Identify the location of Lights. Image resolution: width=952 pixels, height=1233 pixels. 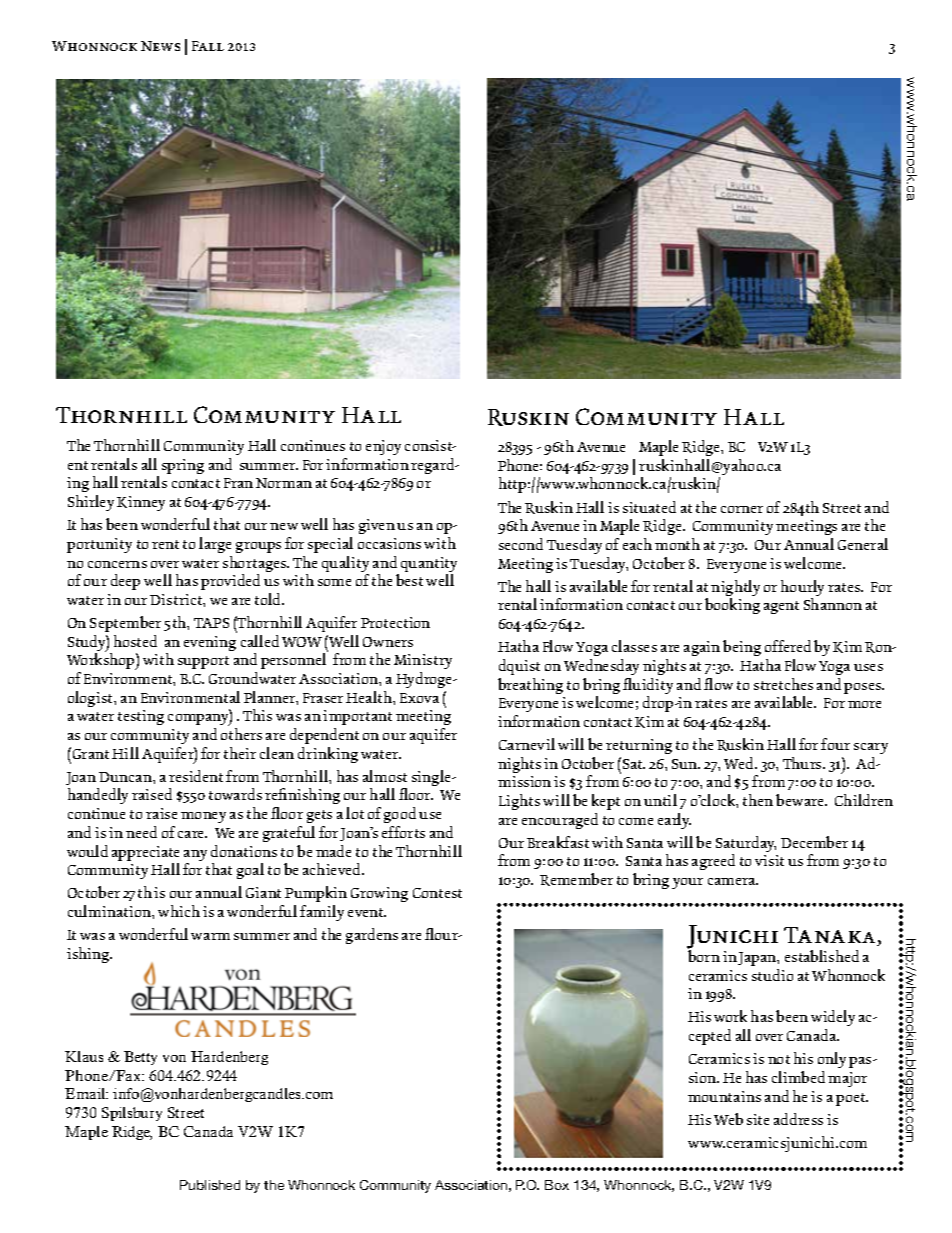
(519, 802).
